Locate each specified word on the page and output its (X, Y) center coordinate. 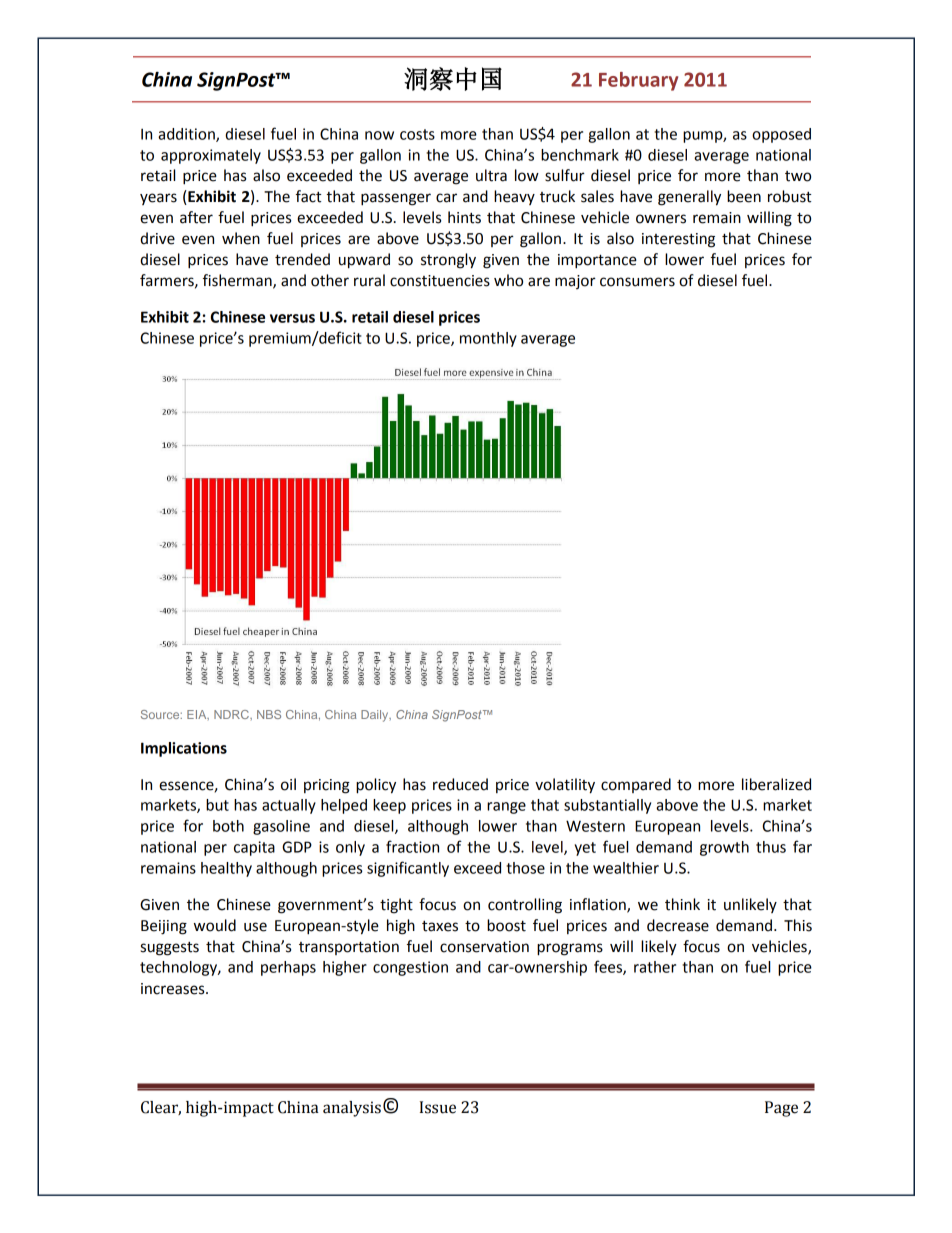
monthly (488, 339)
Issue (438, 1107)
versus (292, 318)
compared (636, 785)
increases (174, 989)
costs (417, 134)
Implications (184, 749)
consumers (637, 282)
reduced (460, 784)
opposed (781, 135)
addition (187, 135)
